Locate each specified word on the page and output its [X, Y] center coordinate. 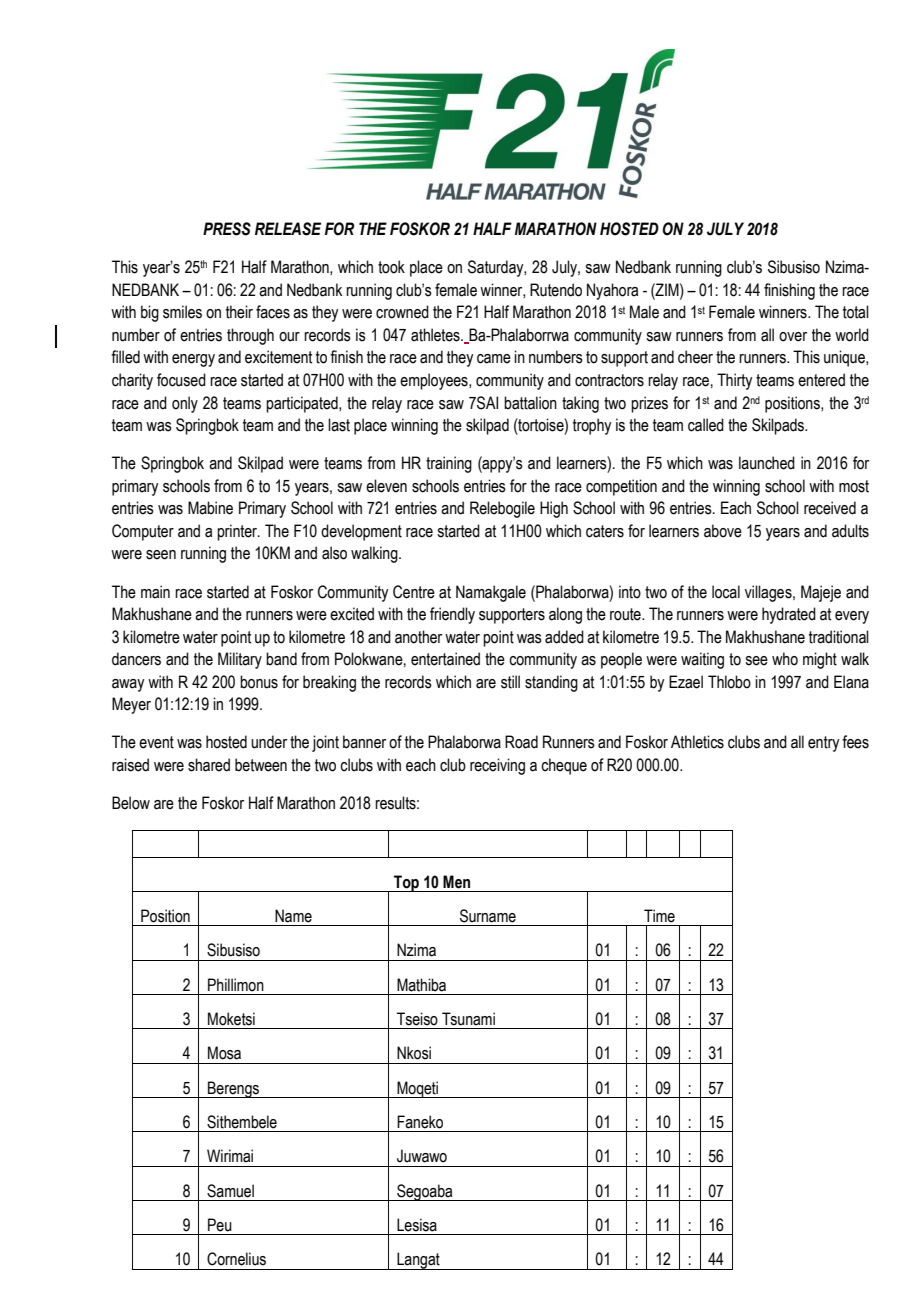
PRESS [227, 229]
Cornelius [236, 1259]
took [391, 267]
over [793, 337]
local [726, 592]
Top [407, 883]
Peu [220, 1225]
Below [131, 803]
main [155, 592]
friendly [452, 615]
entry [823, 744]
